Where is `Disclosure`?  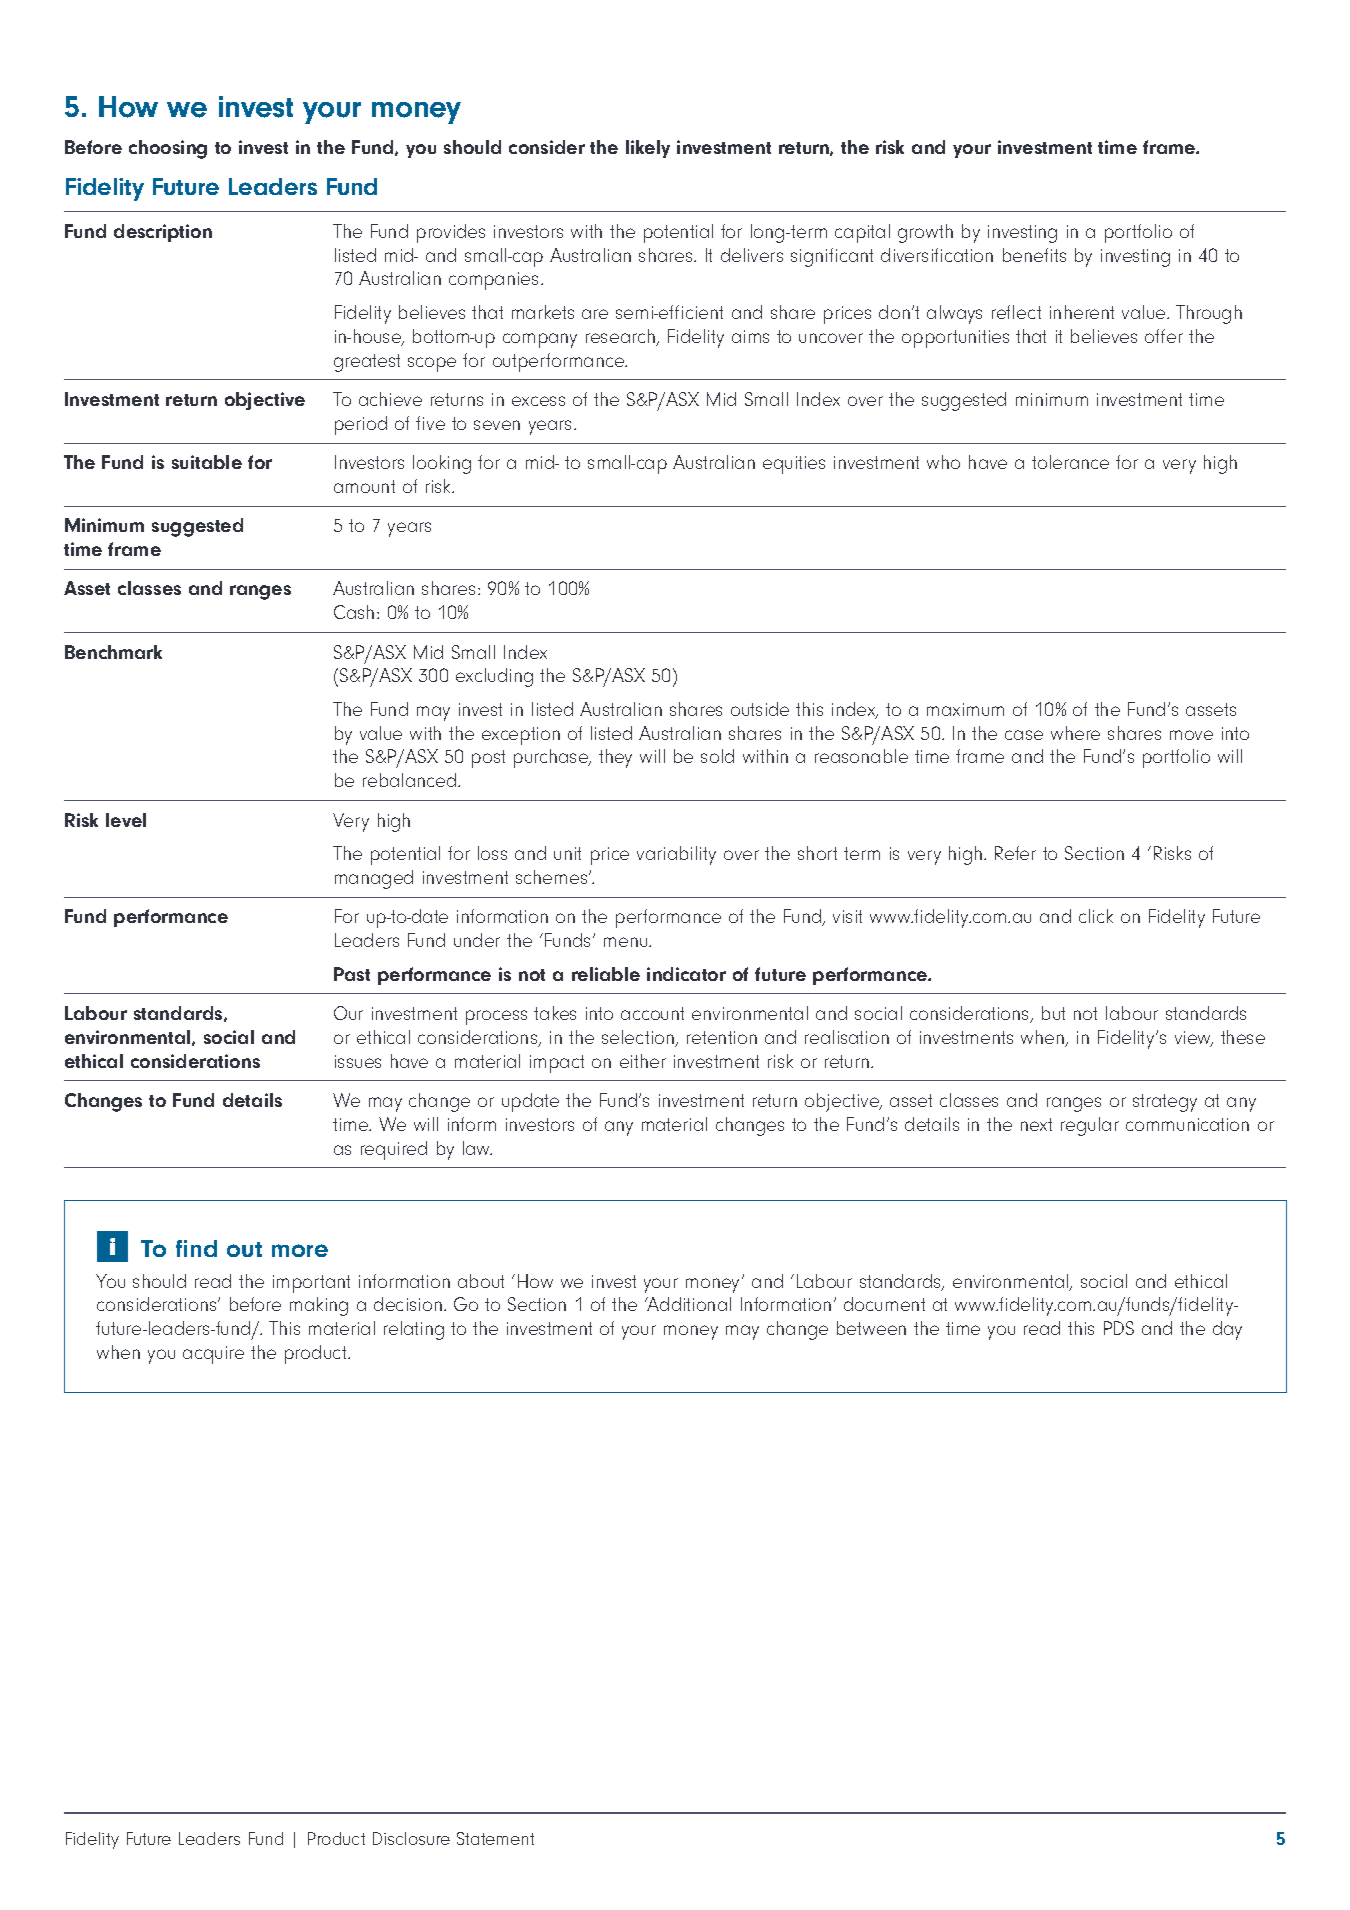 Disclosure is located at coordinates (411, 1838).
